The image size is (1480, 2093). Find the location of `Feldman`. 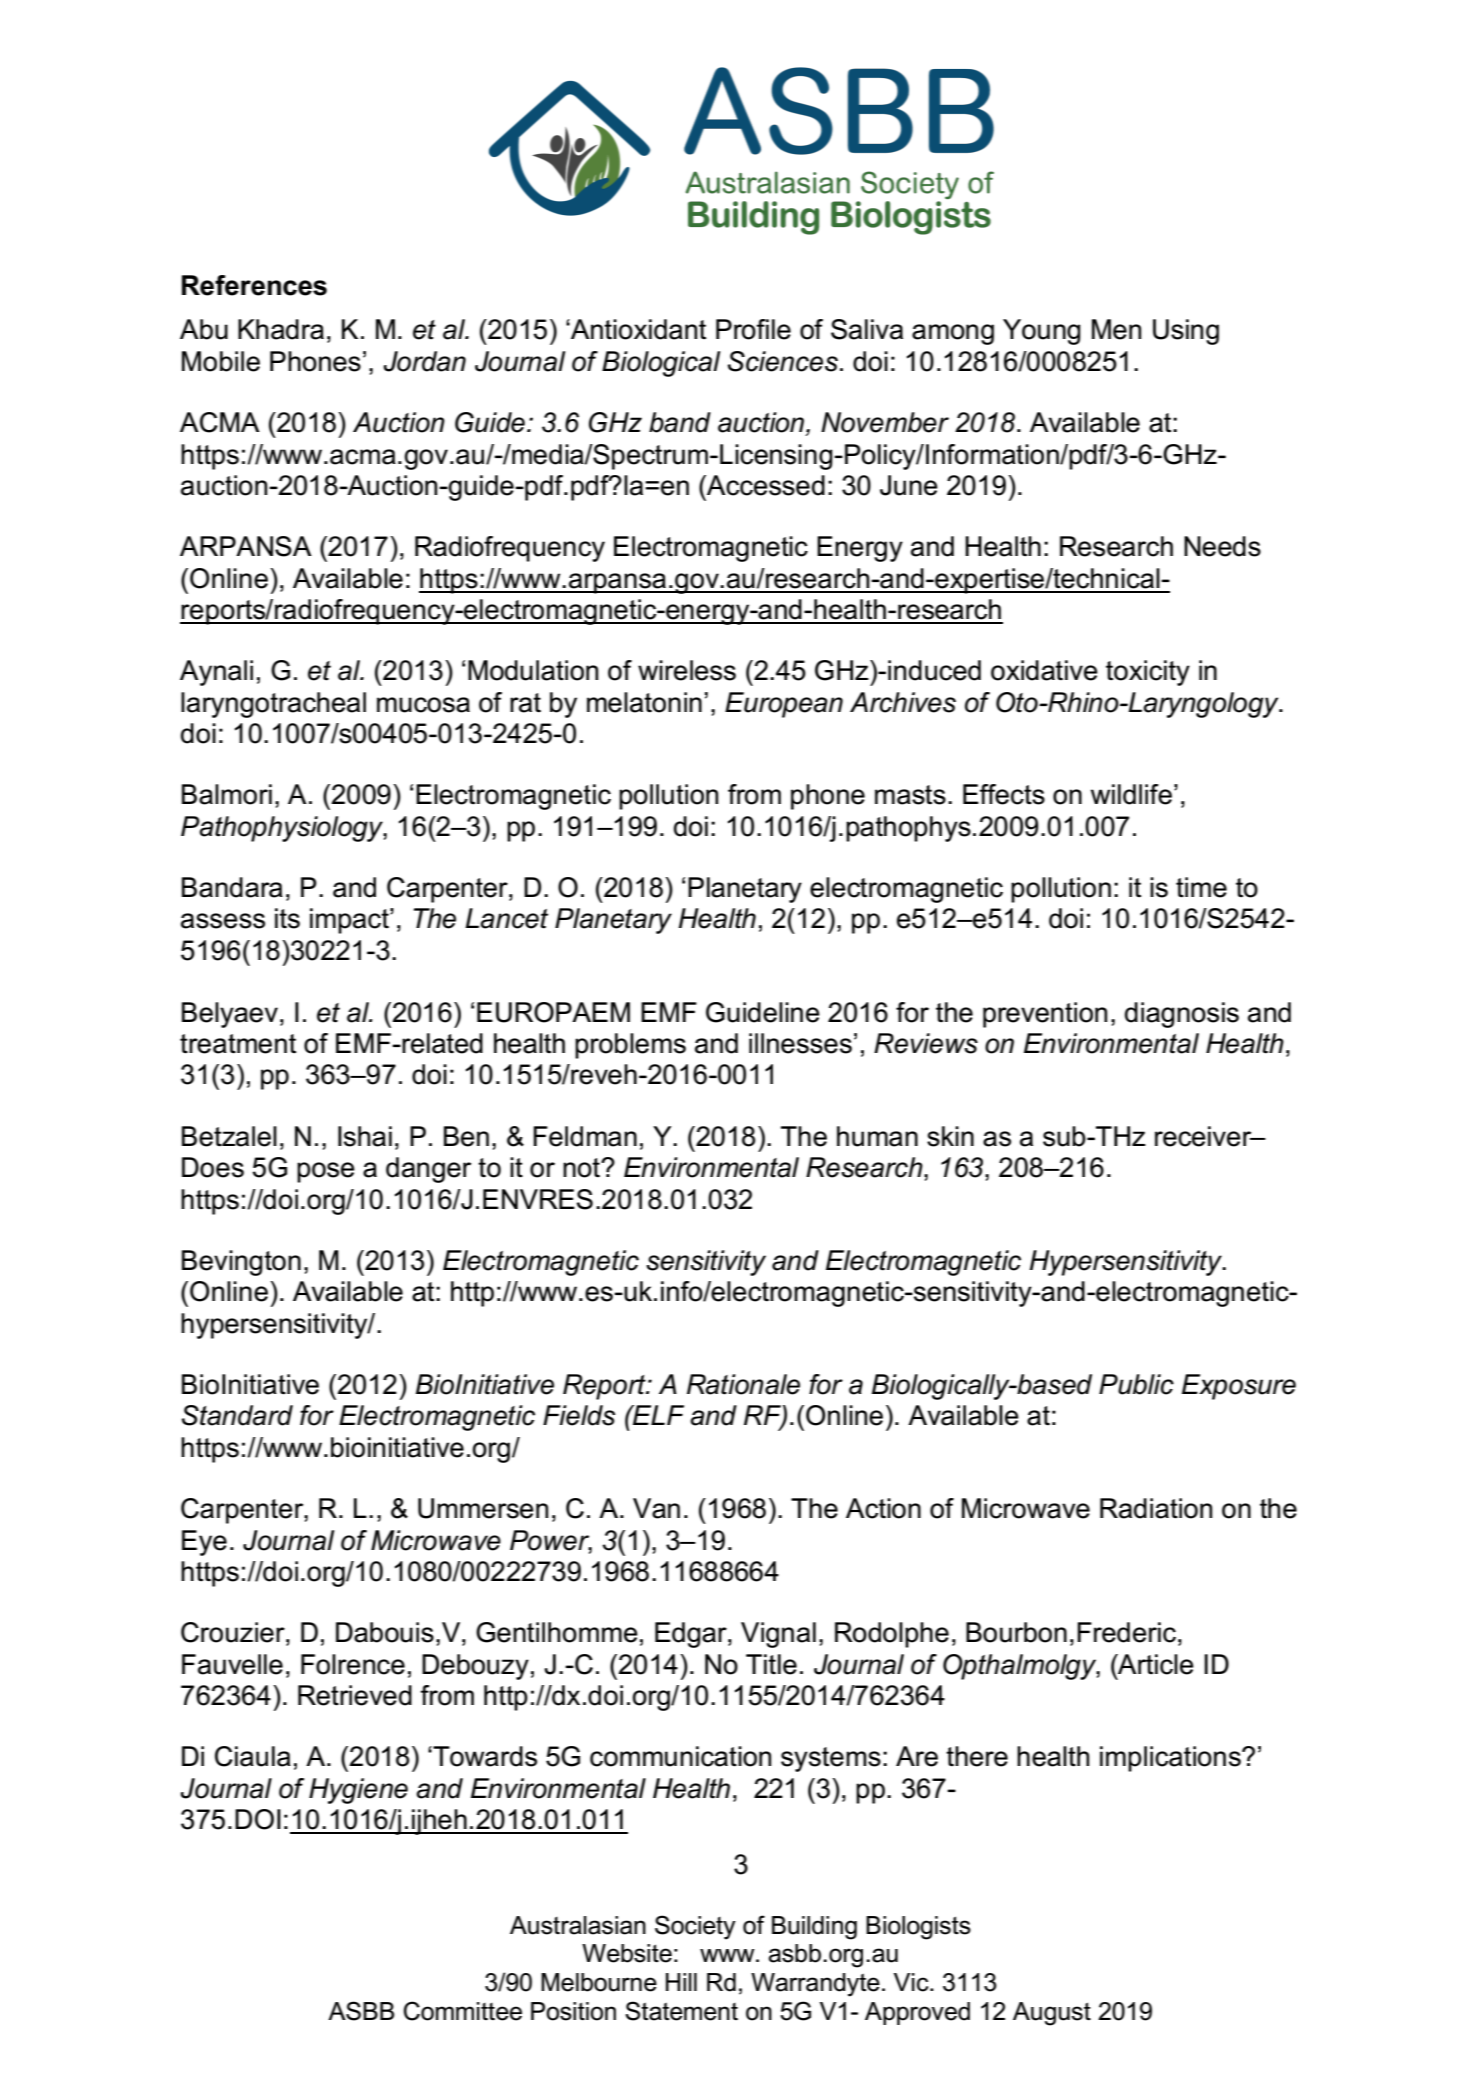

Feldman is located at coordinates (585, 1136).
